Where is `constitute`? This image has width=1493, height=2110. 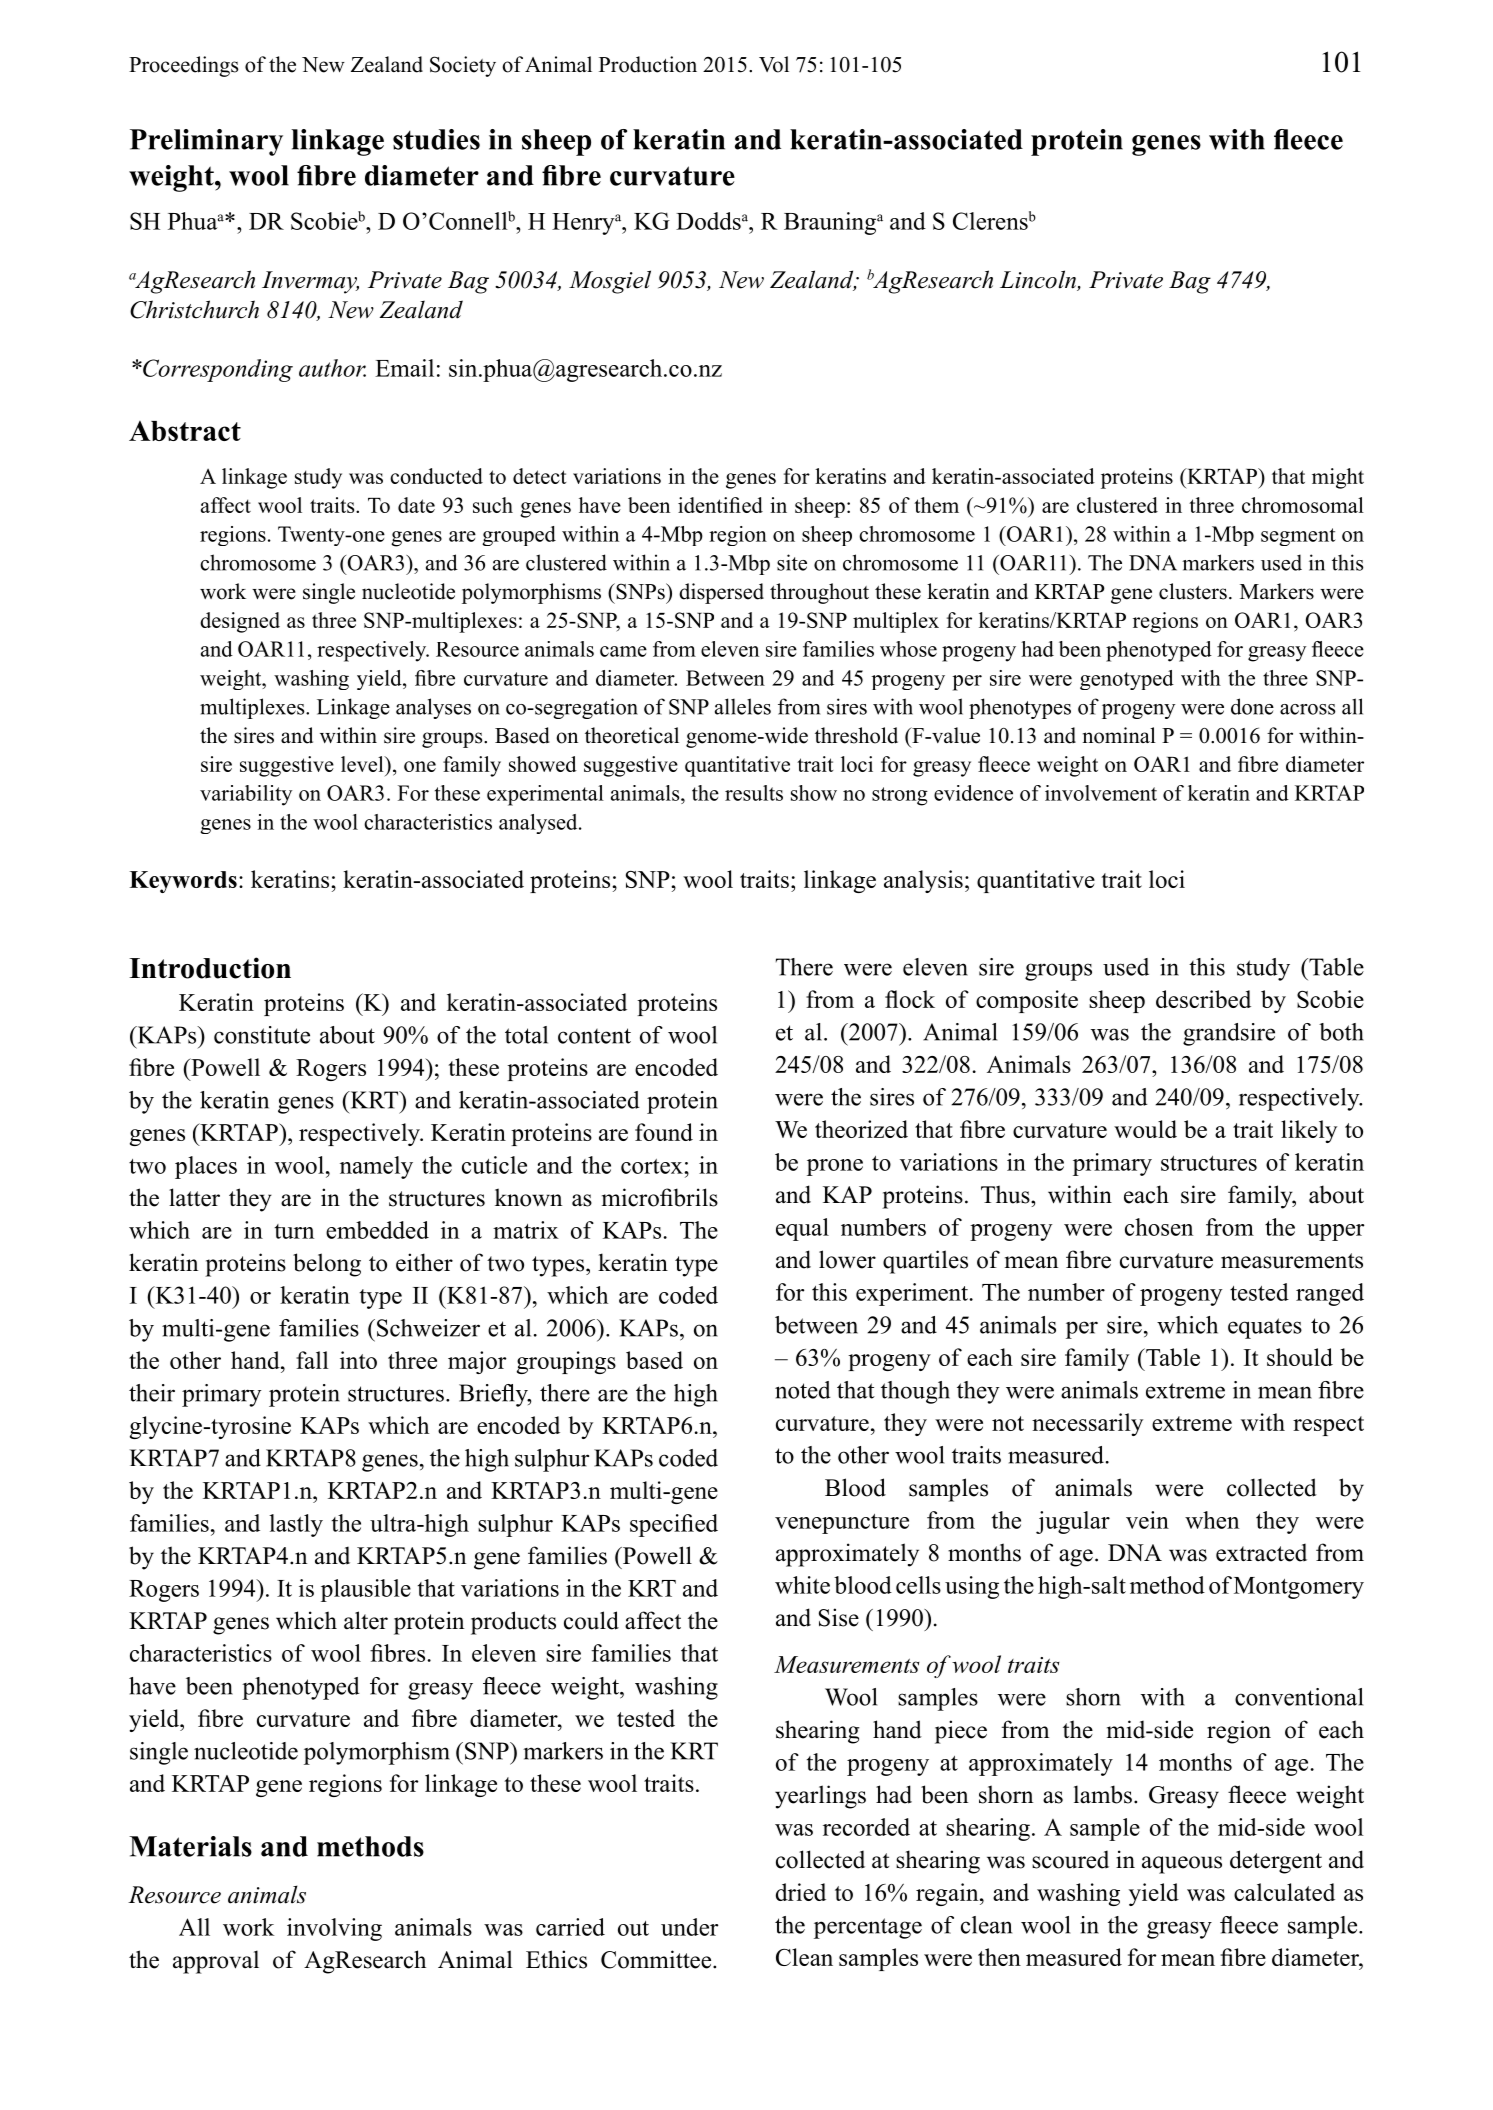
constitute is located at coordinates (262, 1035).
